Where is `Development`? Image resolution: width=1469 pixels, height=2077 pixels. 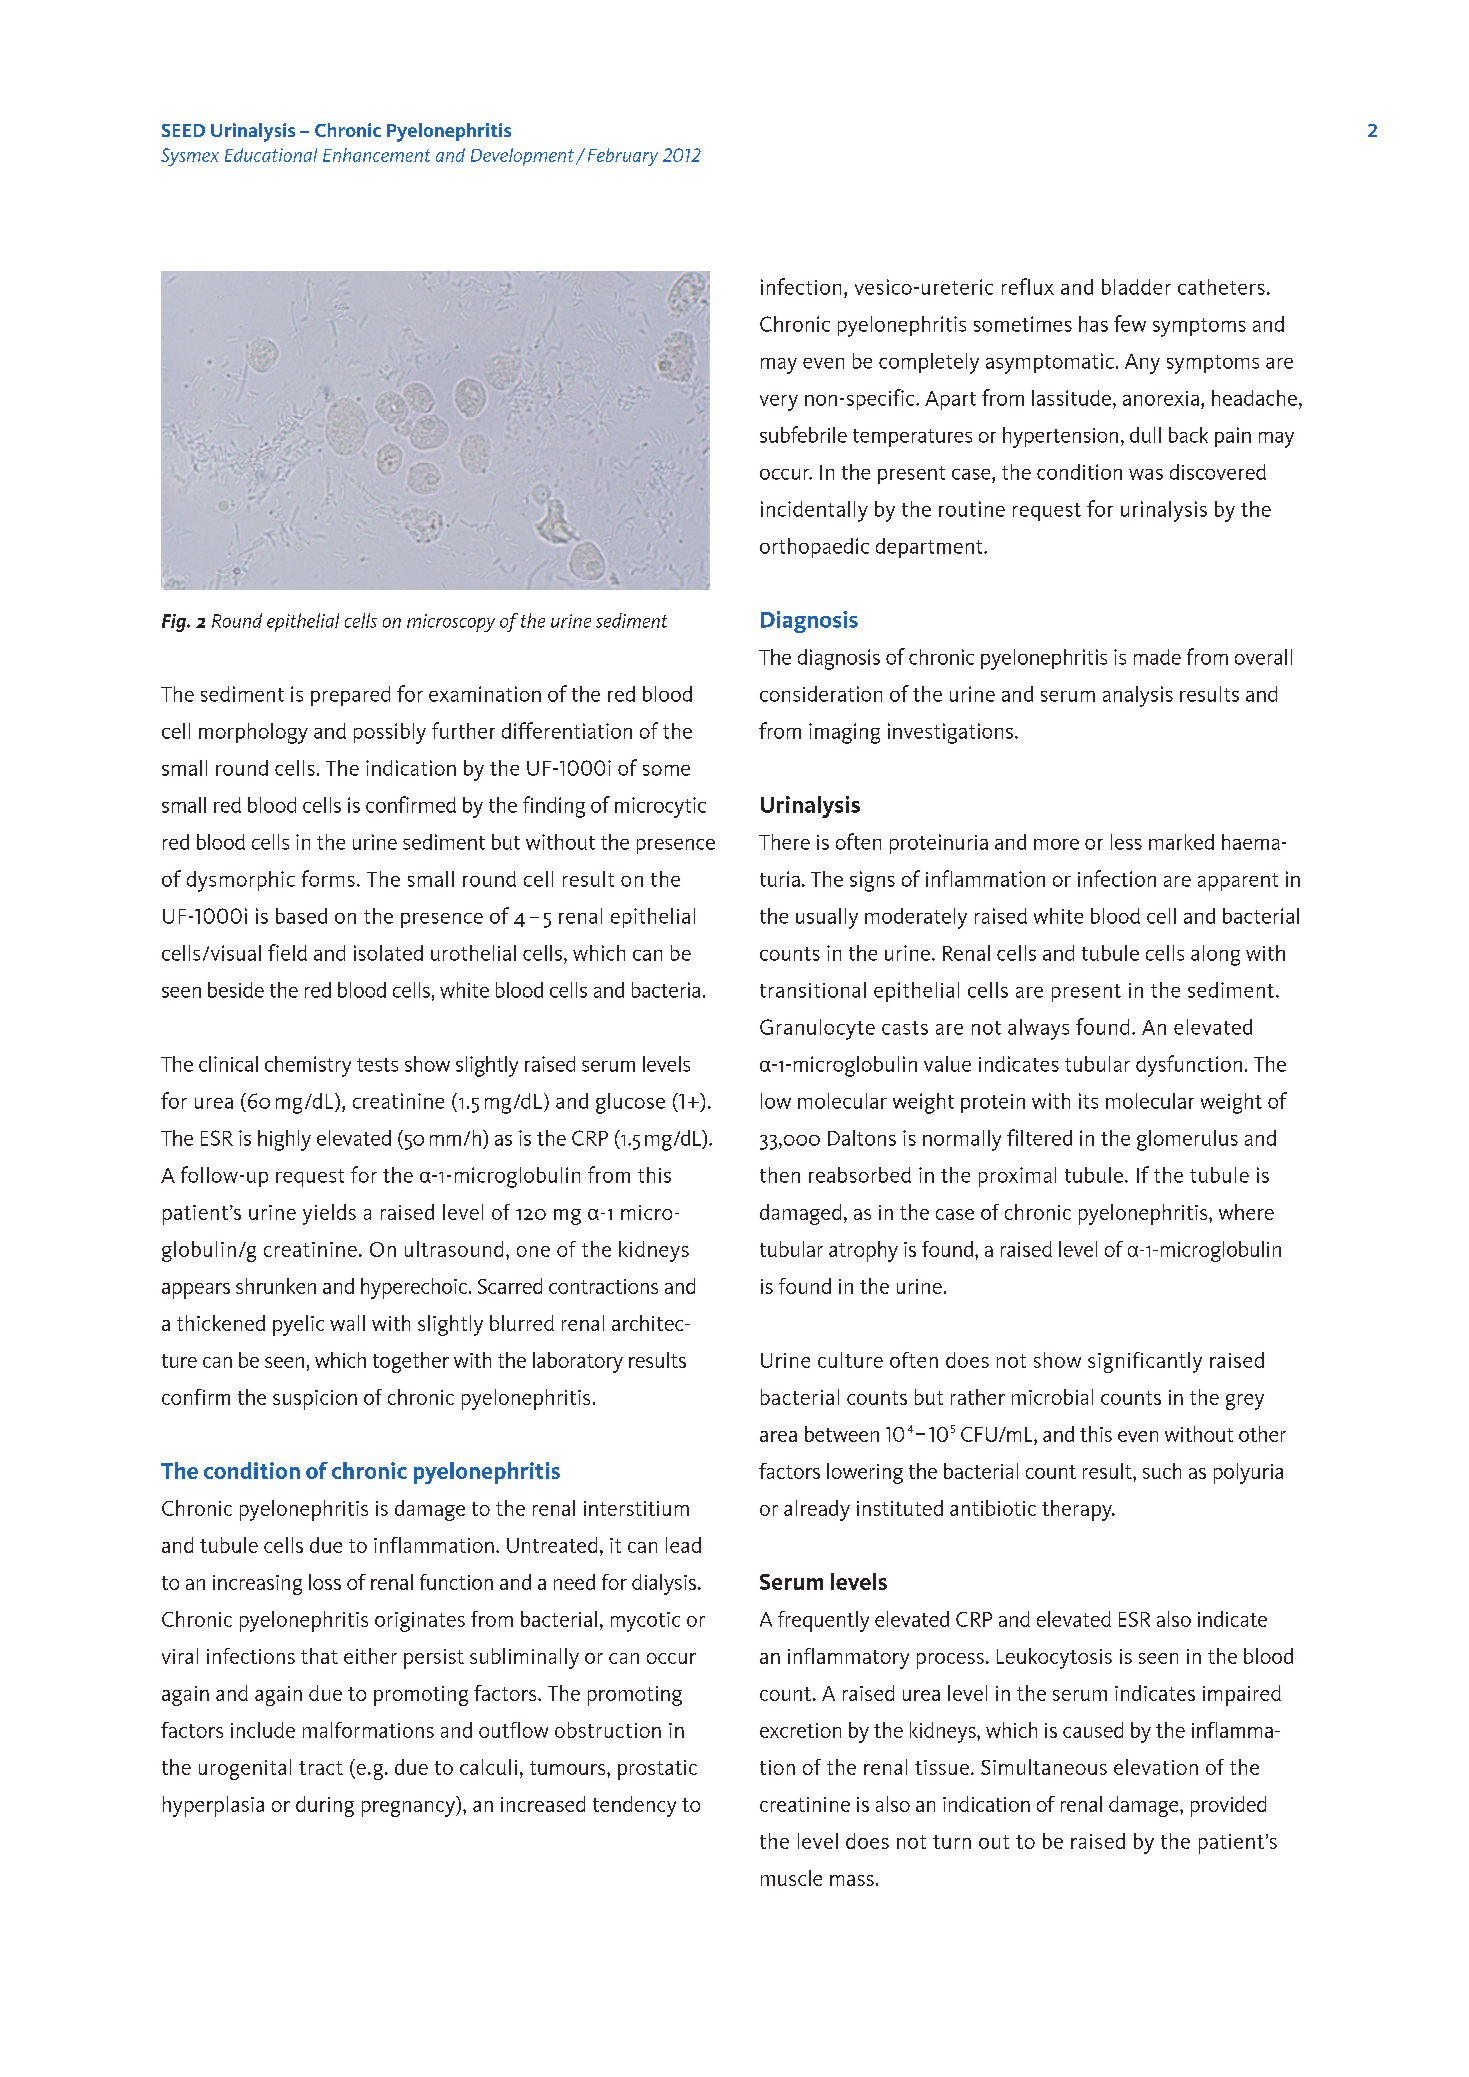 Development is located at coordinates (522, 157).
